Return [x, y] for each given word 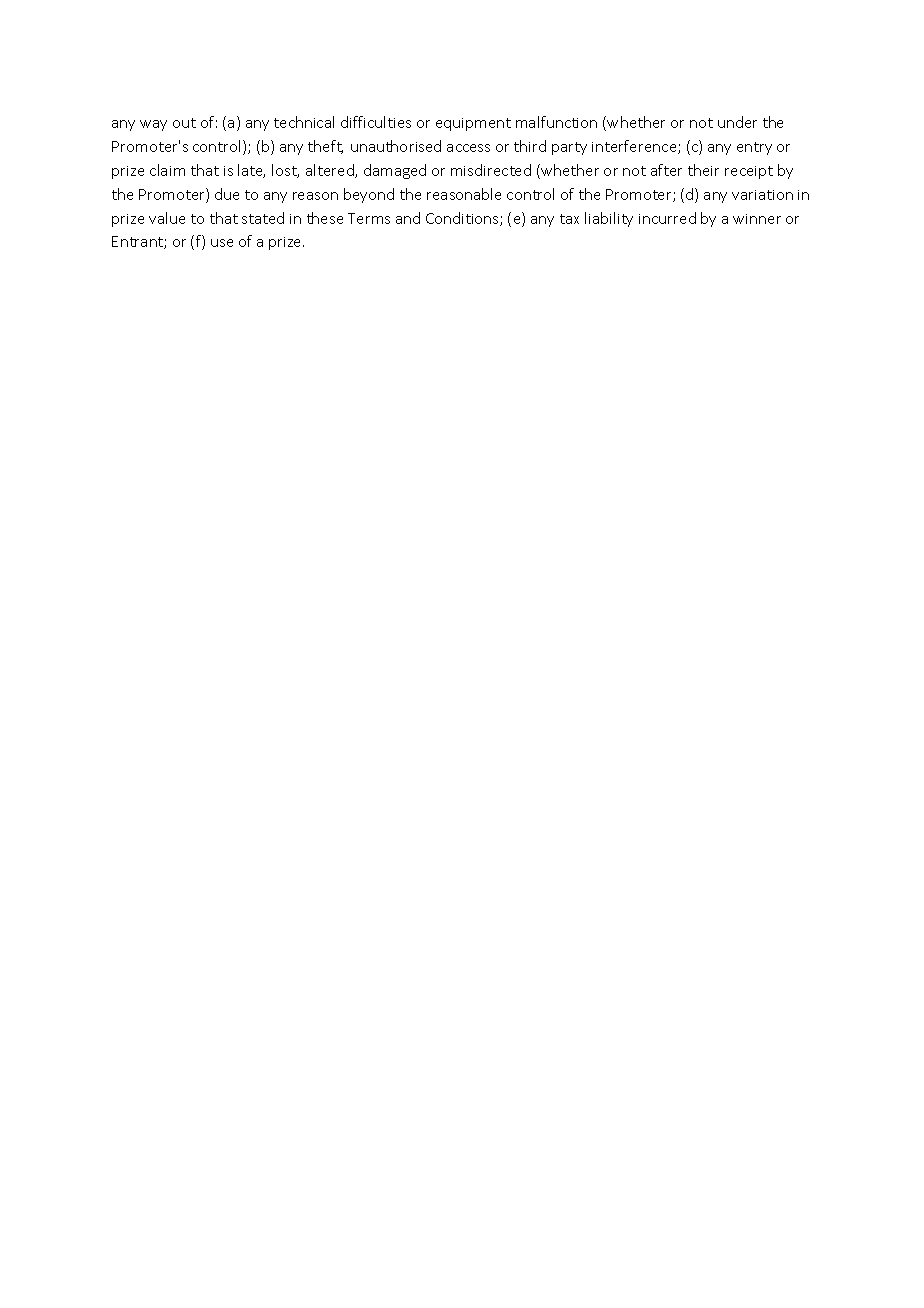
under [737, 122]
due [227, 194]
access [468, 148]
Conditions [463, 219]
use [222, 243]
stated [263, 218]
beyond [369, 195]
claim [167, 170]
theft [325, 147]
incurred [667, 218]
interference [635, 147]
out [184, 123]
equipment [473, 124]
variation [762, 195]
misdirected [491, 170]
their [703, 170]
